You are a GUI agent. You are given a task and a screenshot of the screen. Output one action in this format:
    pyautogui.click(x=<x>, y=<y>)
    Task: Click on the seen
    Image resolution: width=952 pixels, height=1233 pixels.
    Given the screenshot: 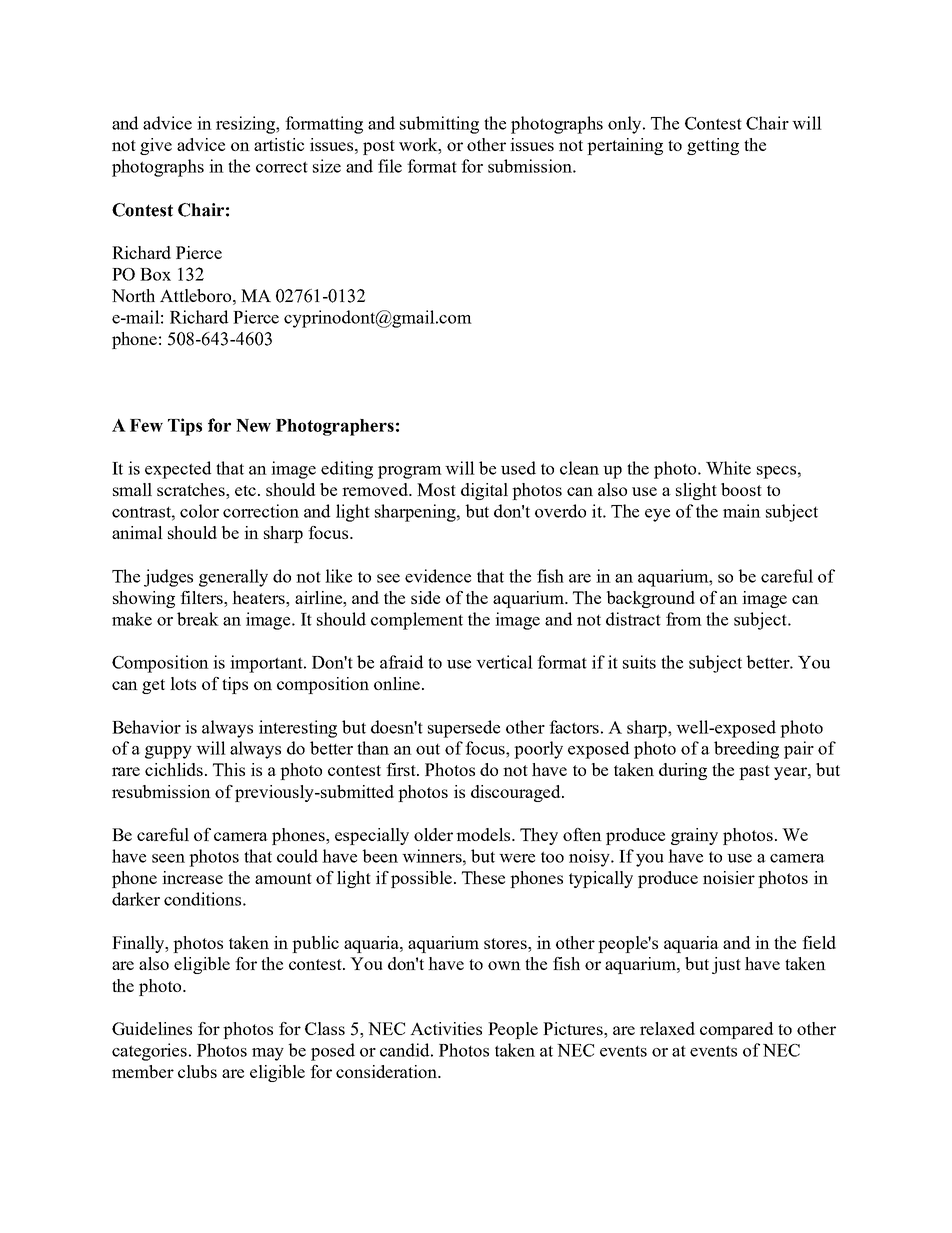 What is the action you would take?
    pyautogui.click(x=168, y=858)
